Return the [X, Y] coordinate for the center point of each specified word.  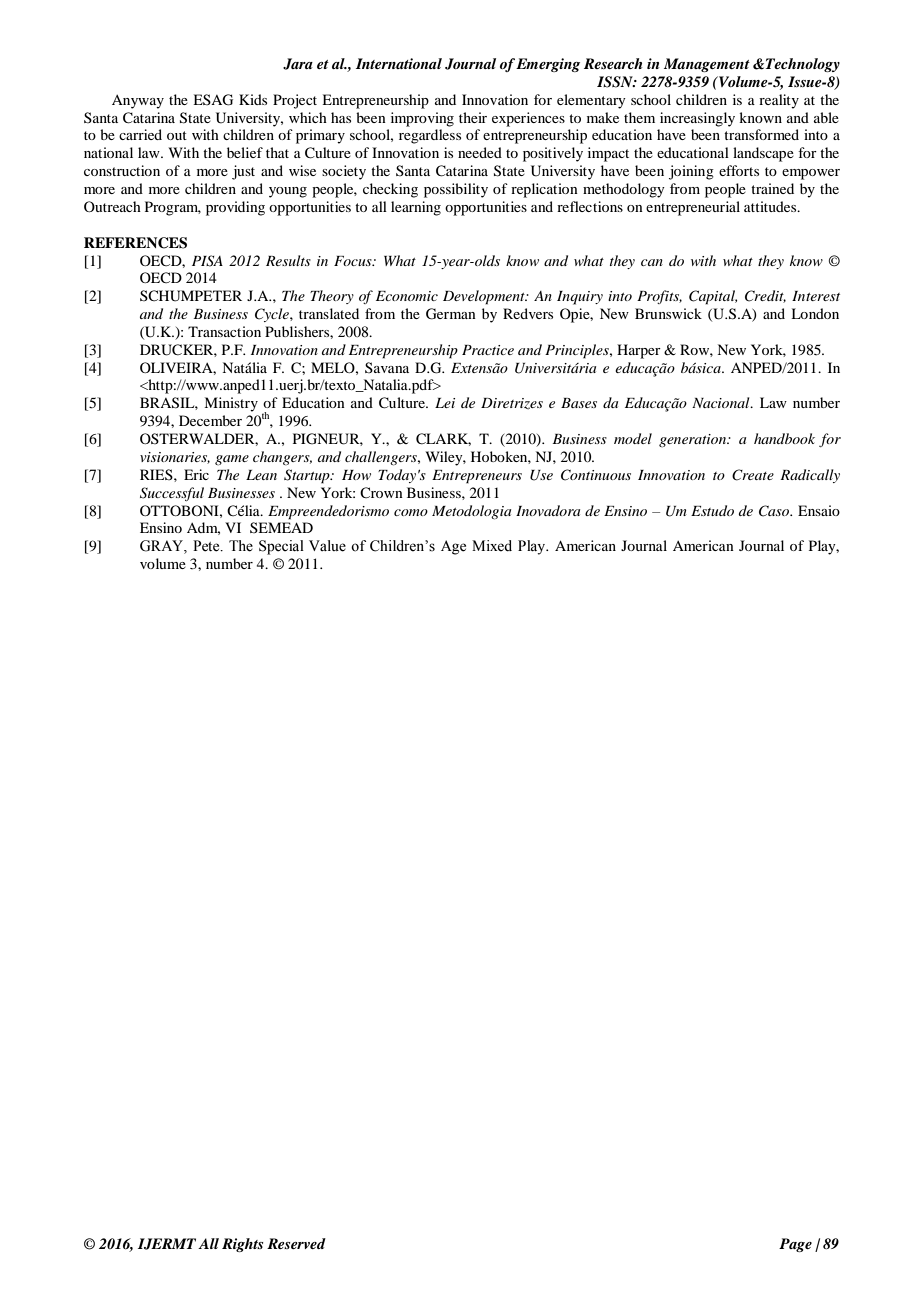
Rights [243, 1245]
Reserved [296, 1243]
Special [281, 547]
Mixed [492, 546]
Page [795, 1245]
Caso [775, 511]
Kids [253, 99]
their [473, 117]
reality [779, 101]
